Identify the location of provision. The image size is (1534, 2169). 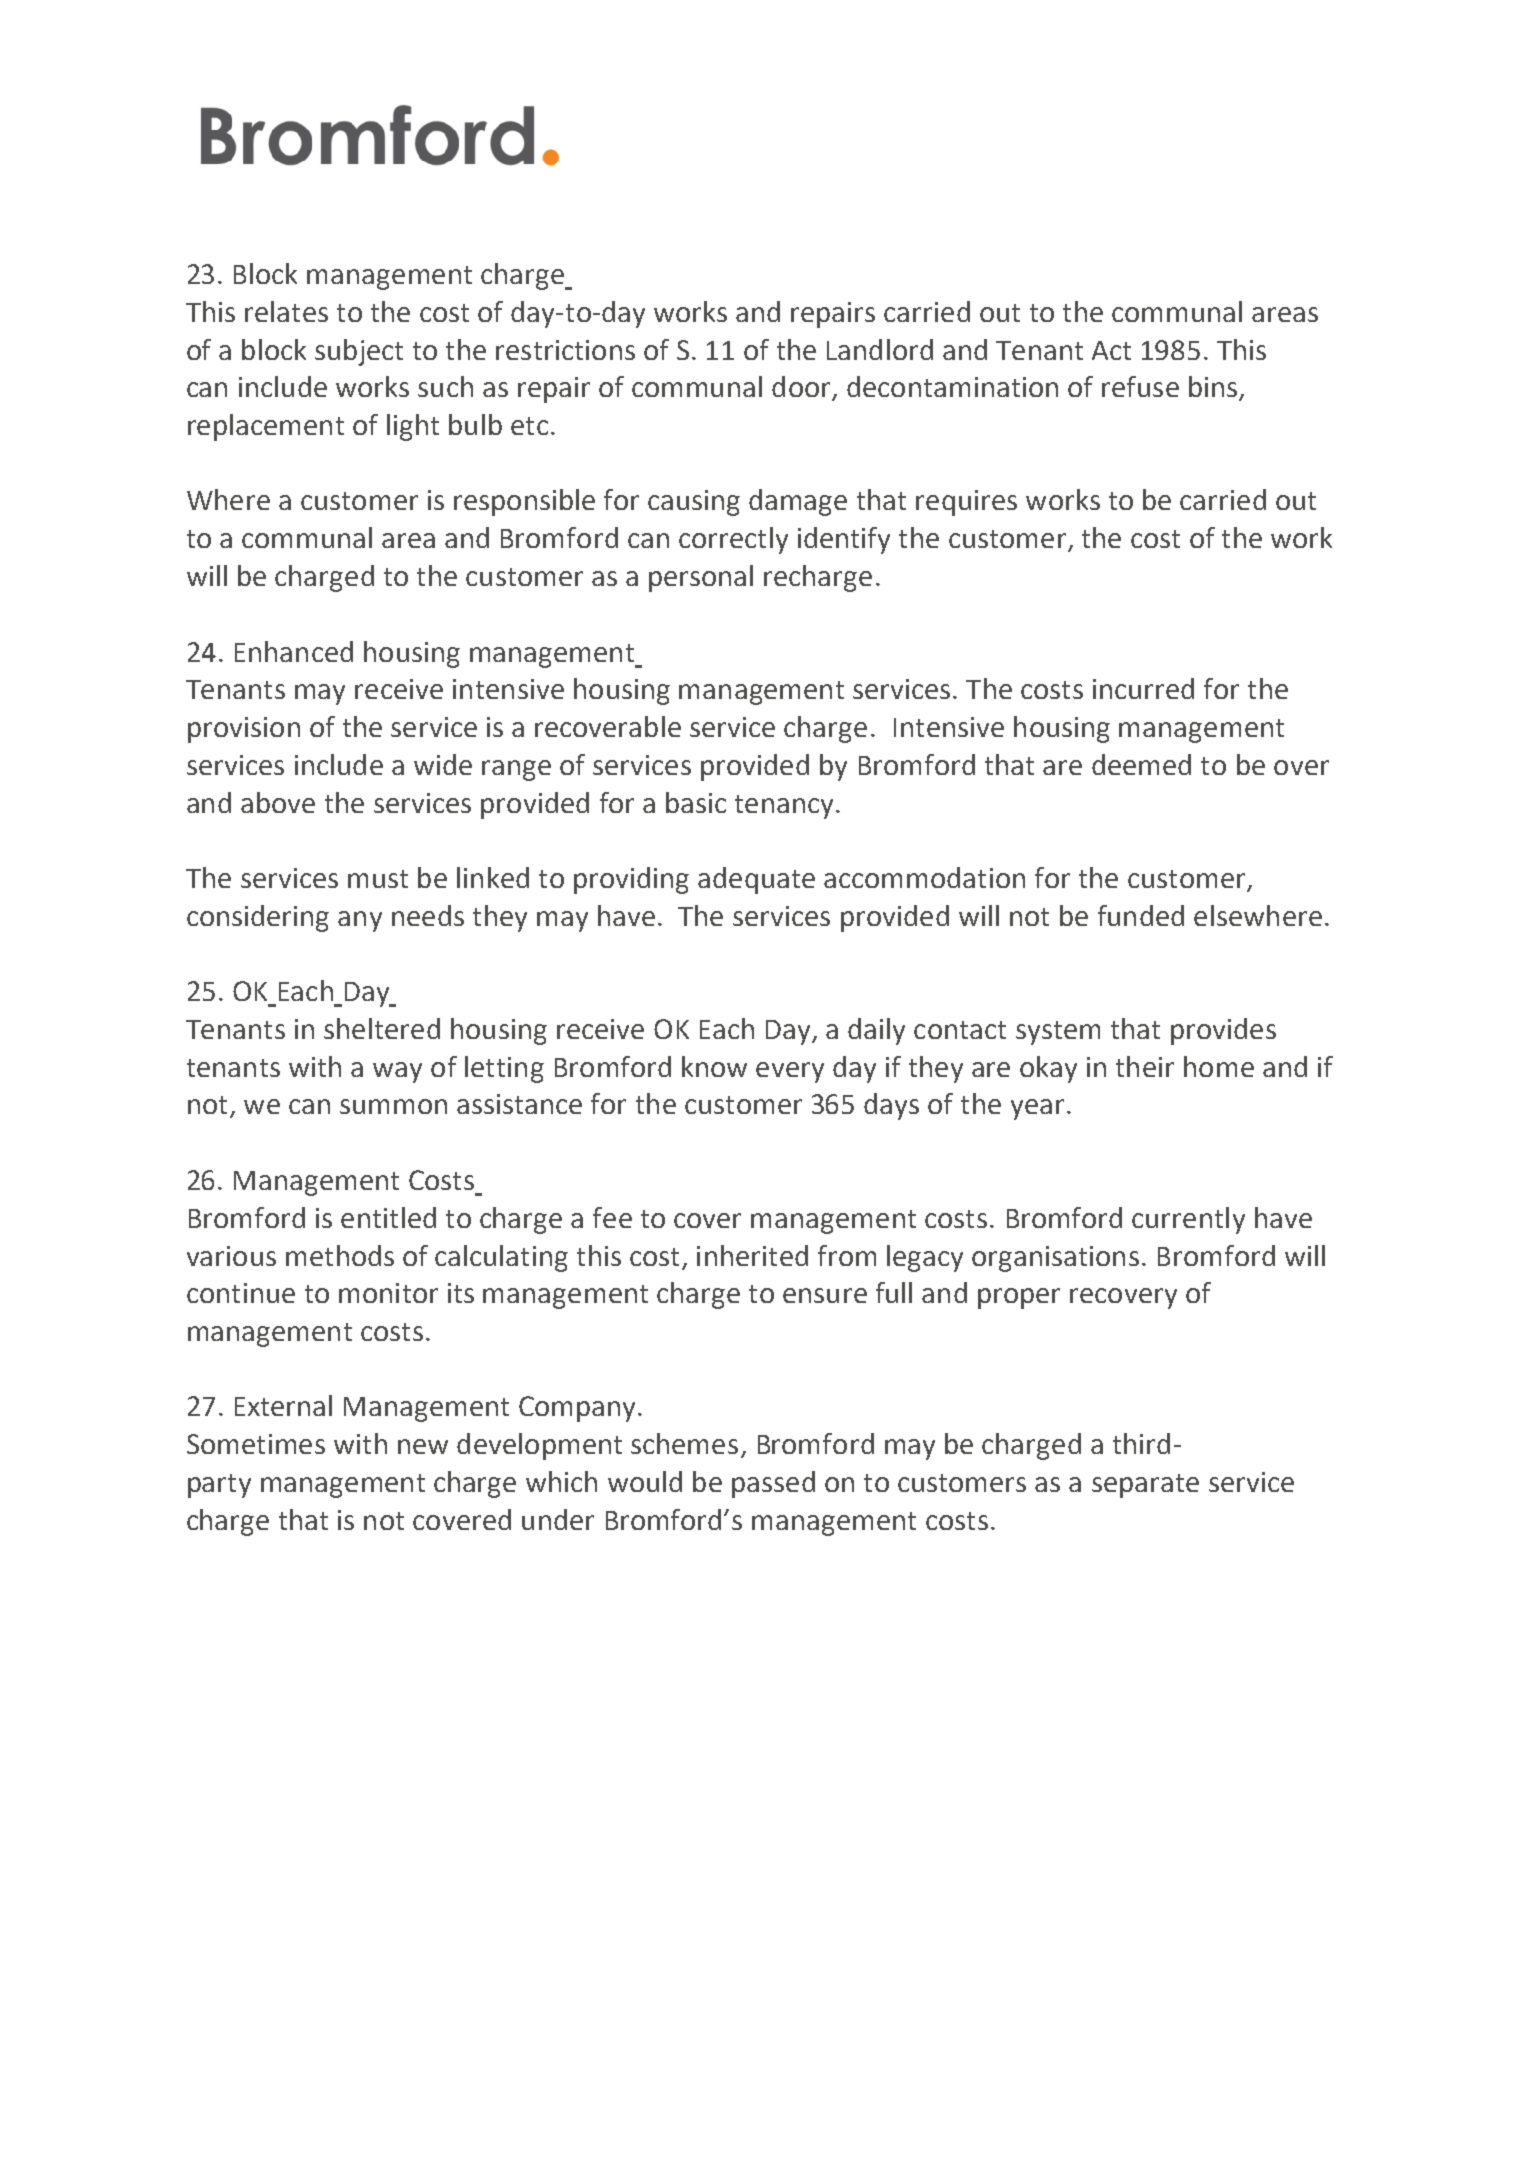
(244, 730).
